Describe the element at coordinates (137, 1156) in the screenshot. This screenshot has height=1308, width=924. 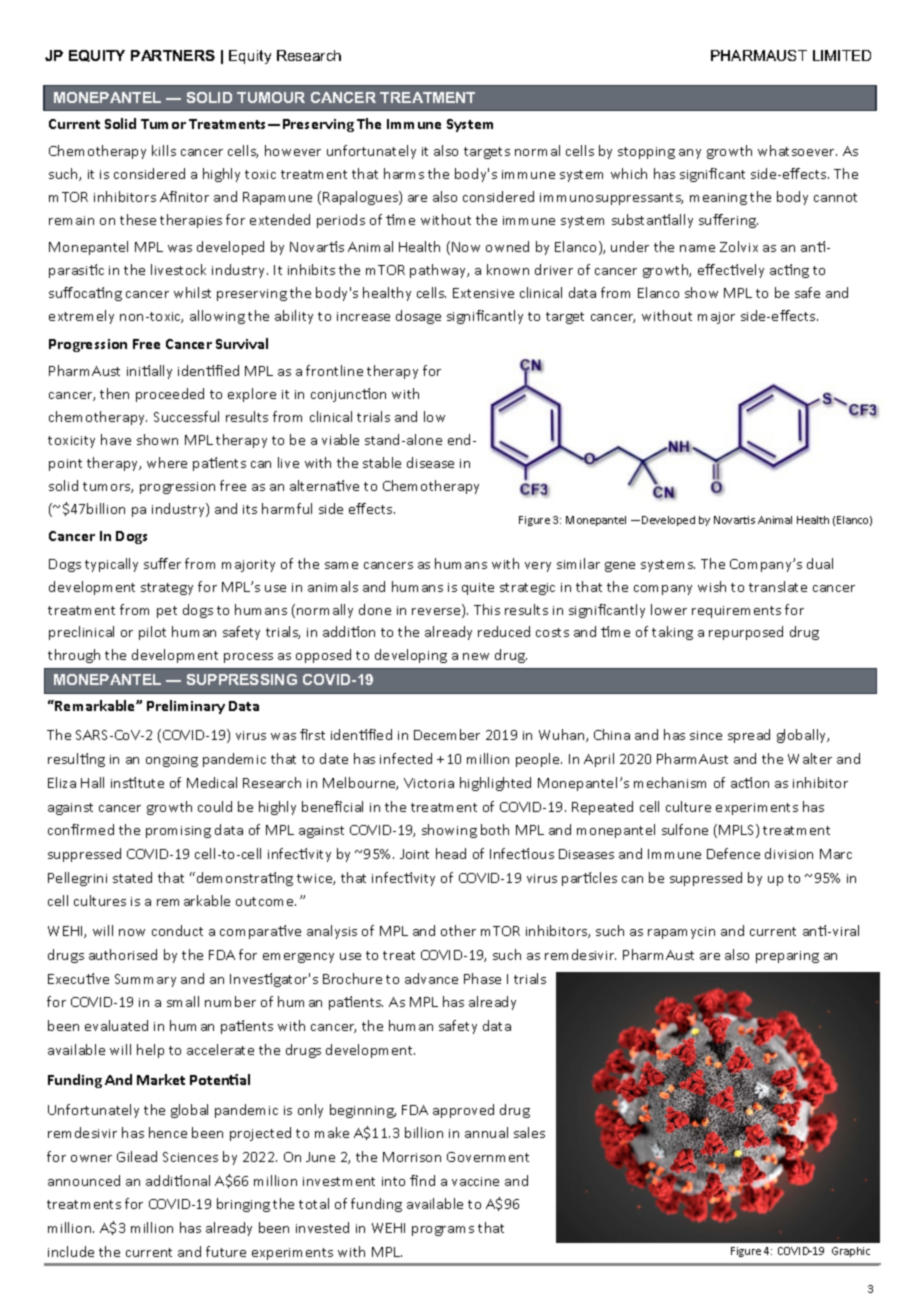
I see `Gilead` at that location.
